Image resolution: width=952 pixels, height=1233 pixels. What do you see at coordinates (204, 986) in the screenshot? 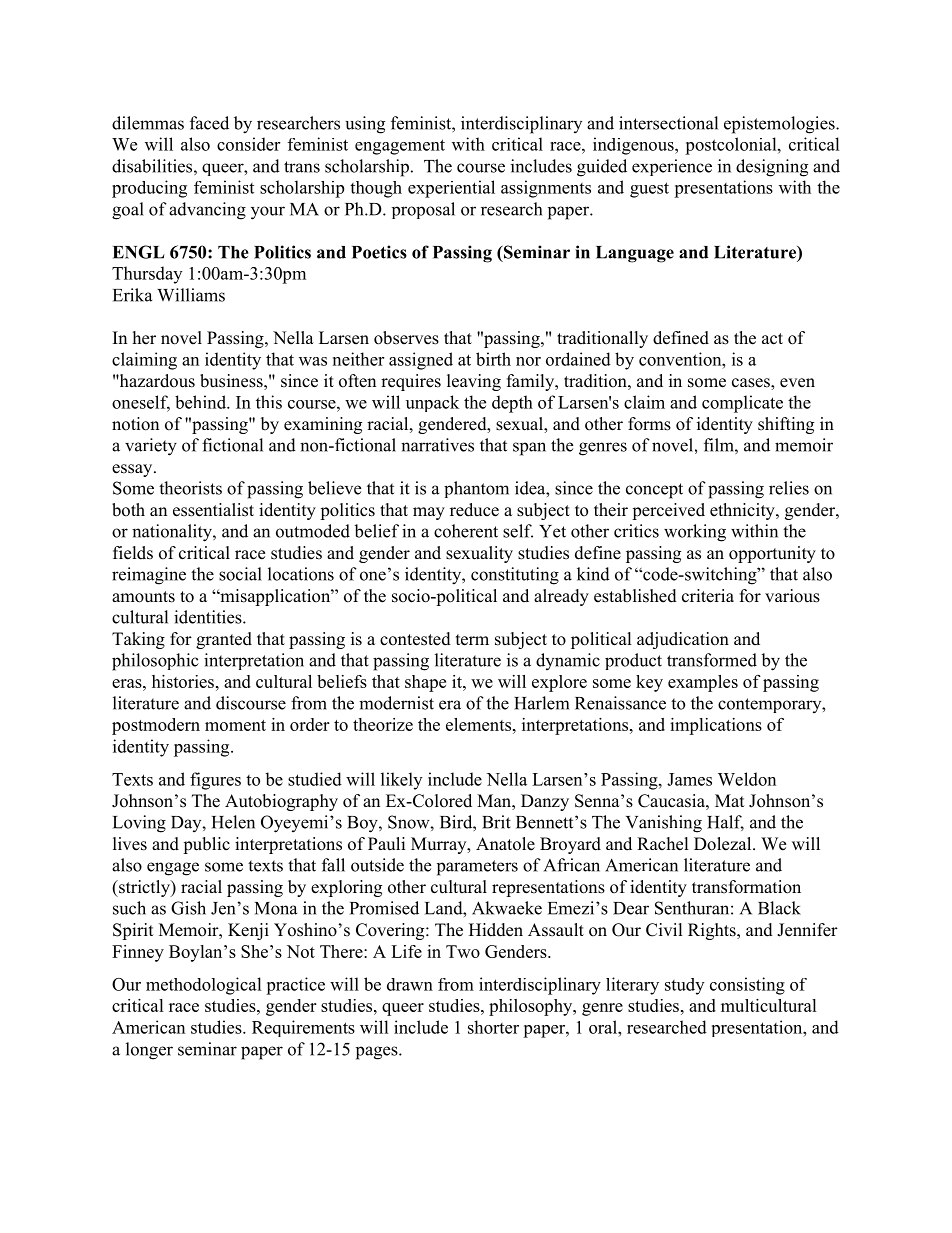
I see `methodological` at bounding box center [204, 986].
